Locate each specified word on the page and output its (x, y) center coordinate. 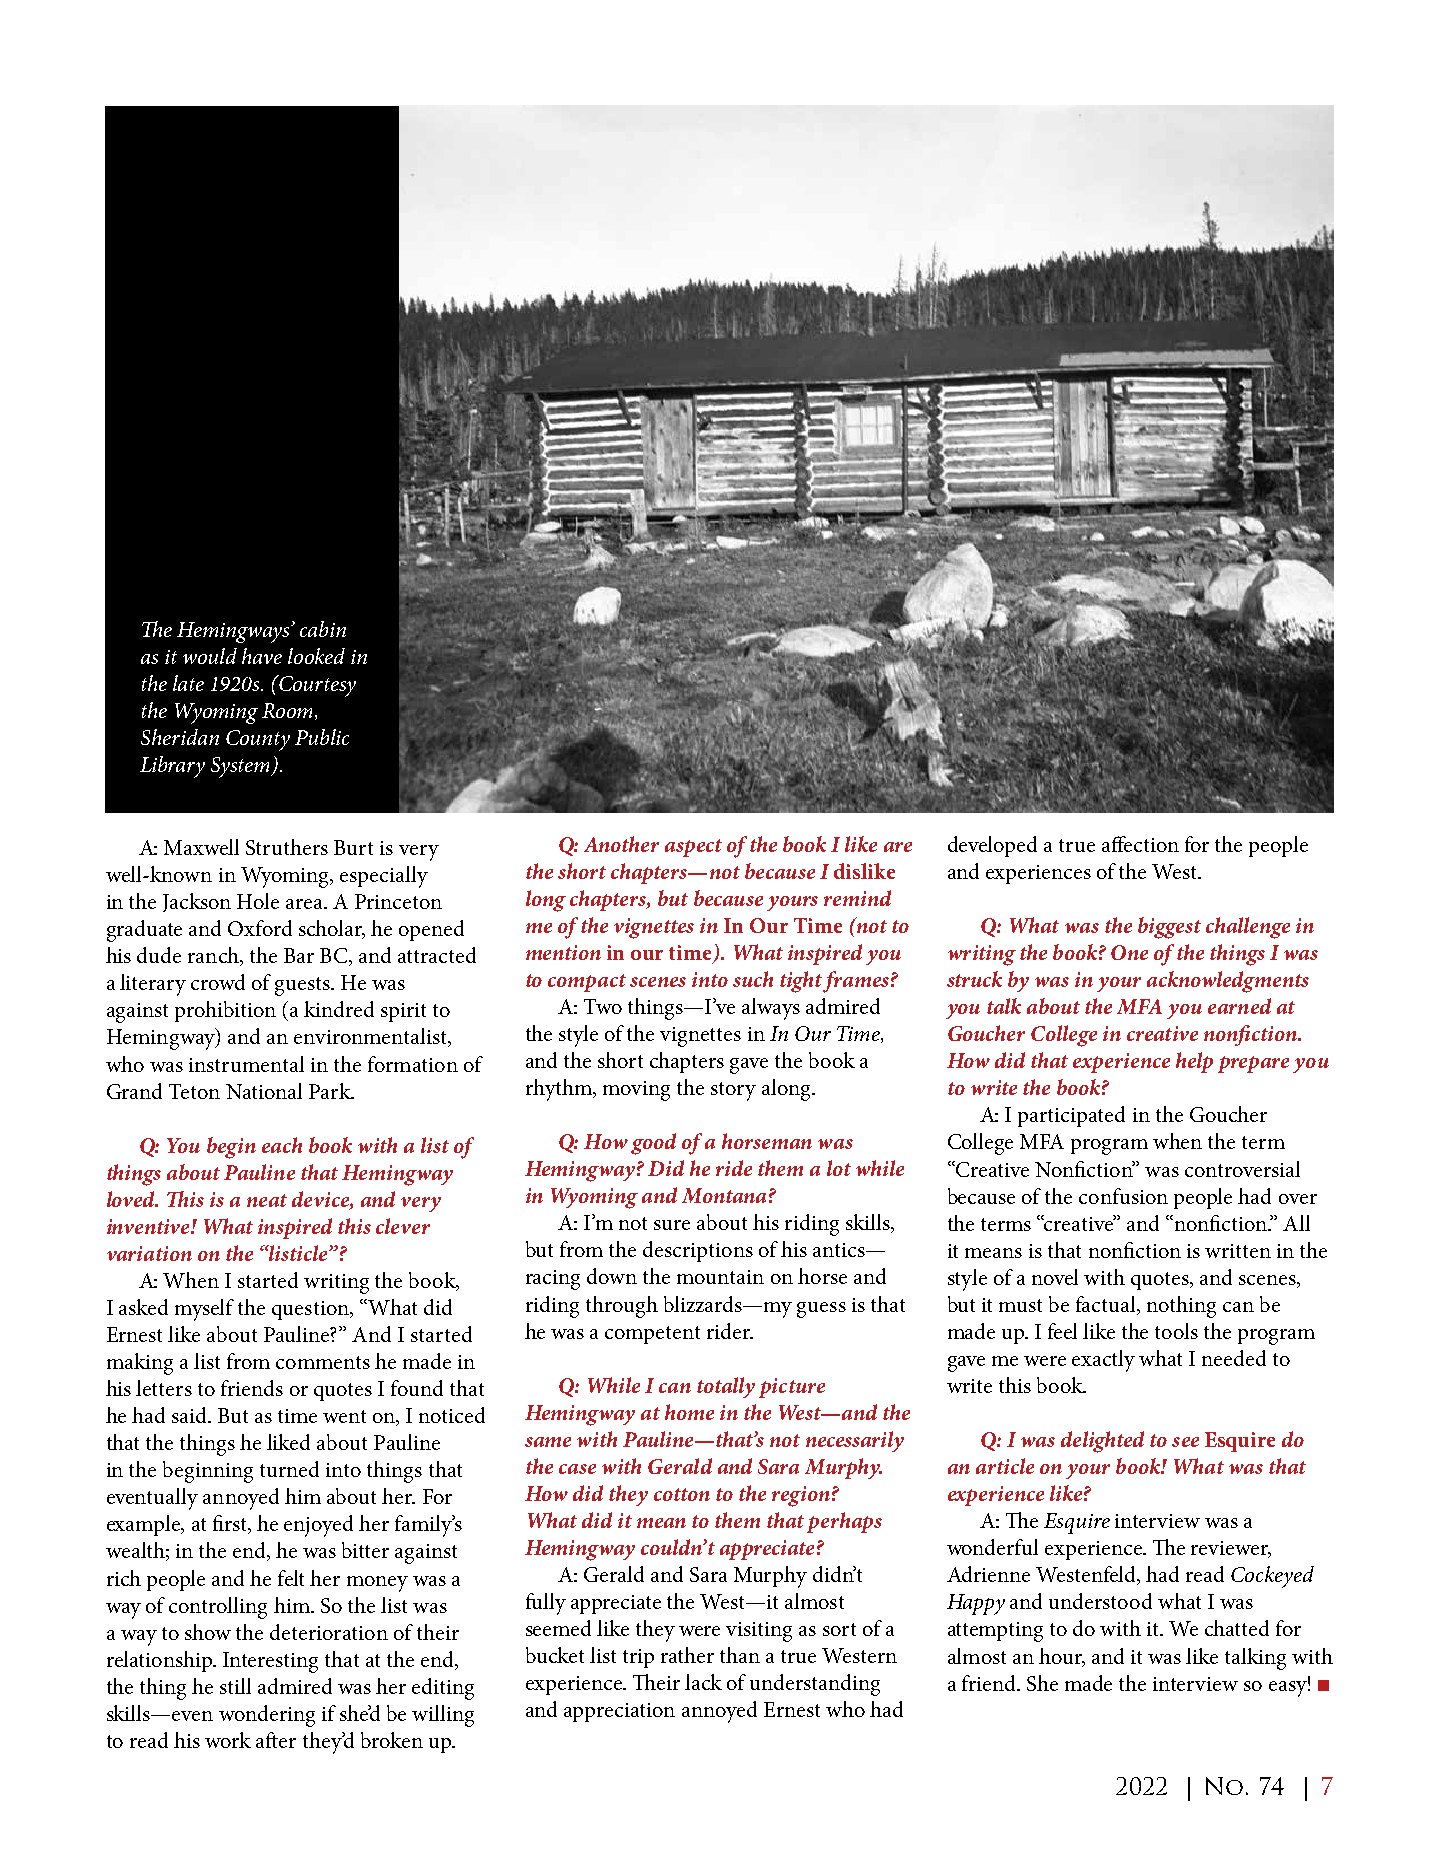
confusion (1123, 1196)
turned (289, 1469)
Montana (724, 1195)
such (753, 979)
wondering (267, 1716)
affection (1140, 844)
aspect (693, 848)
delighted (1102, 1442)
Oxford (260, 928)
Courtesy (316, 686)
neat (267, 1200)
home (689, 1412)
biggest (1169, 928)
